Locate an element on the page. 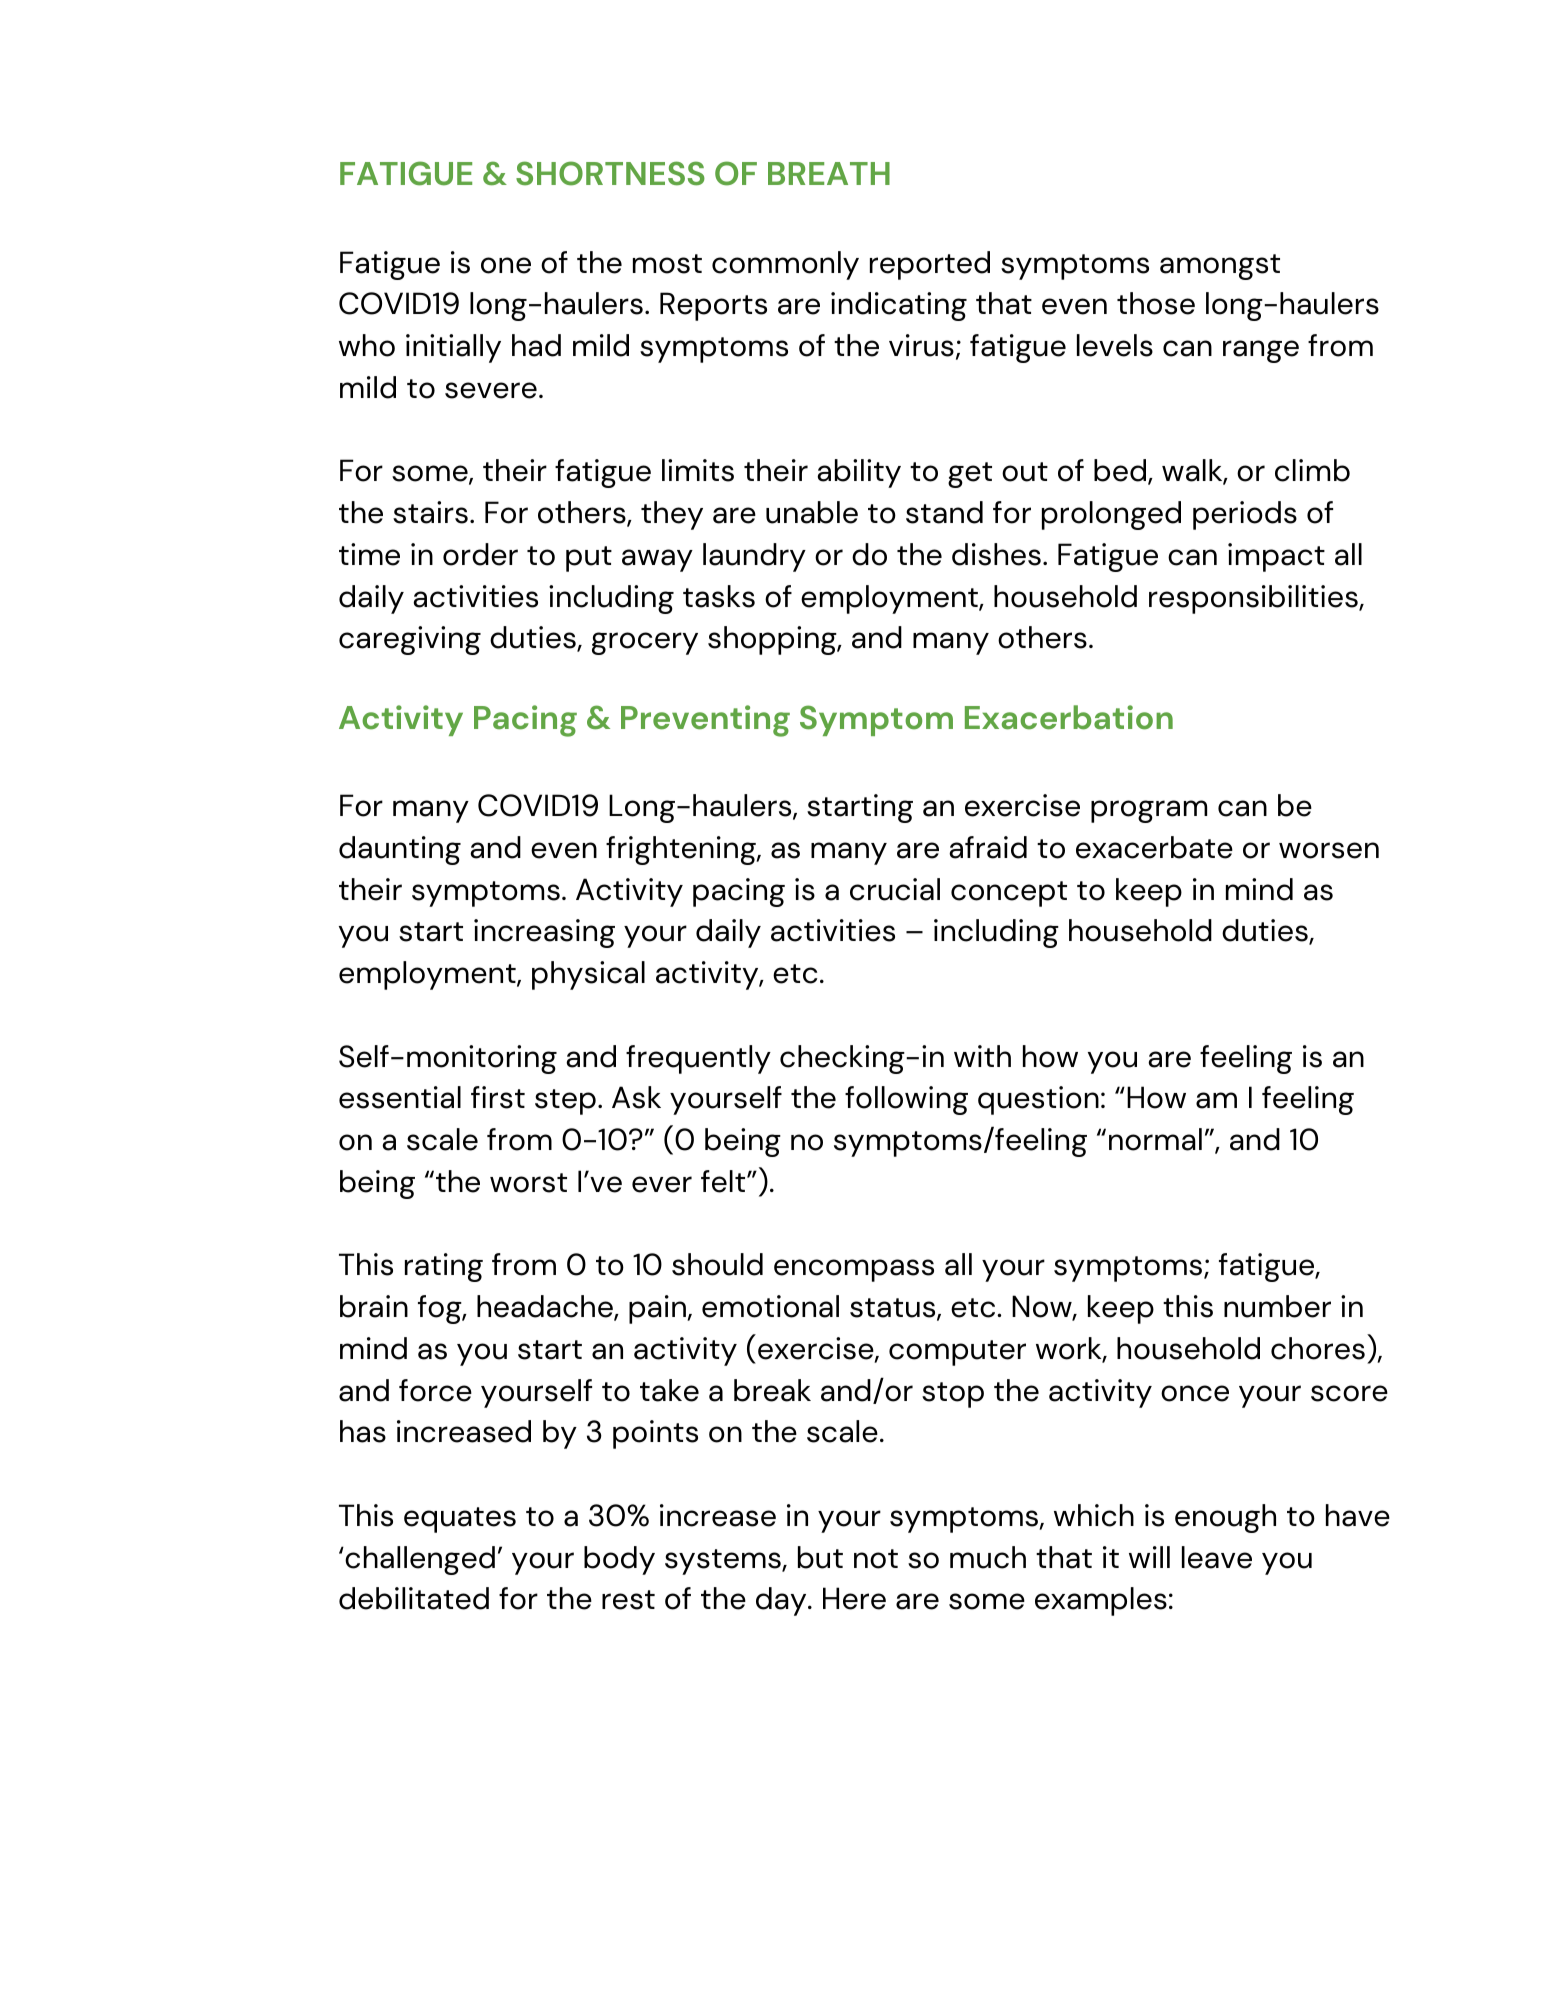  crucial is located at coordinates (895, 889).
